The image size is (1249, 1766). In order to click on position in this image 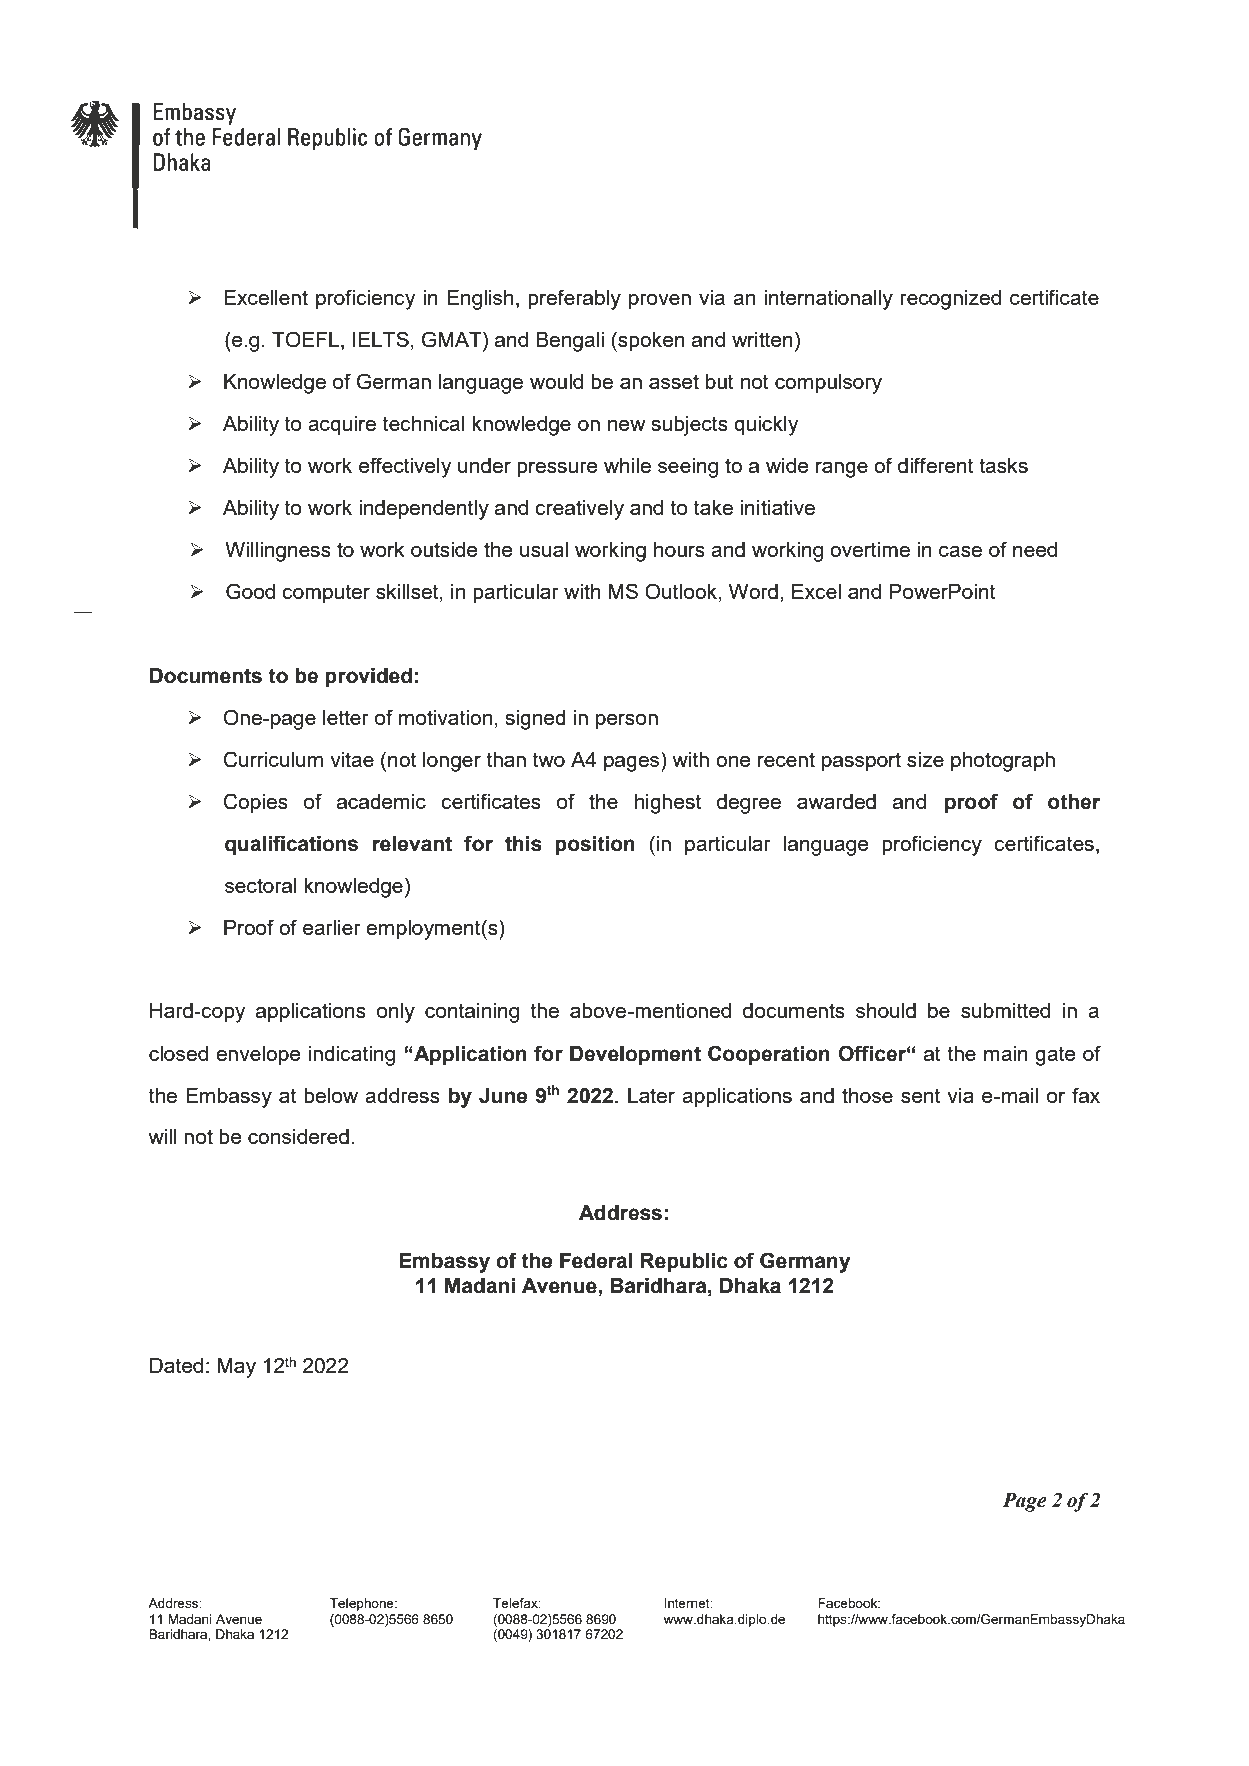, I will do `click(595, 846)`.
